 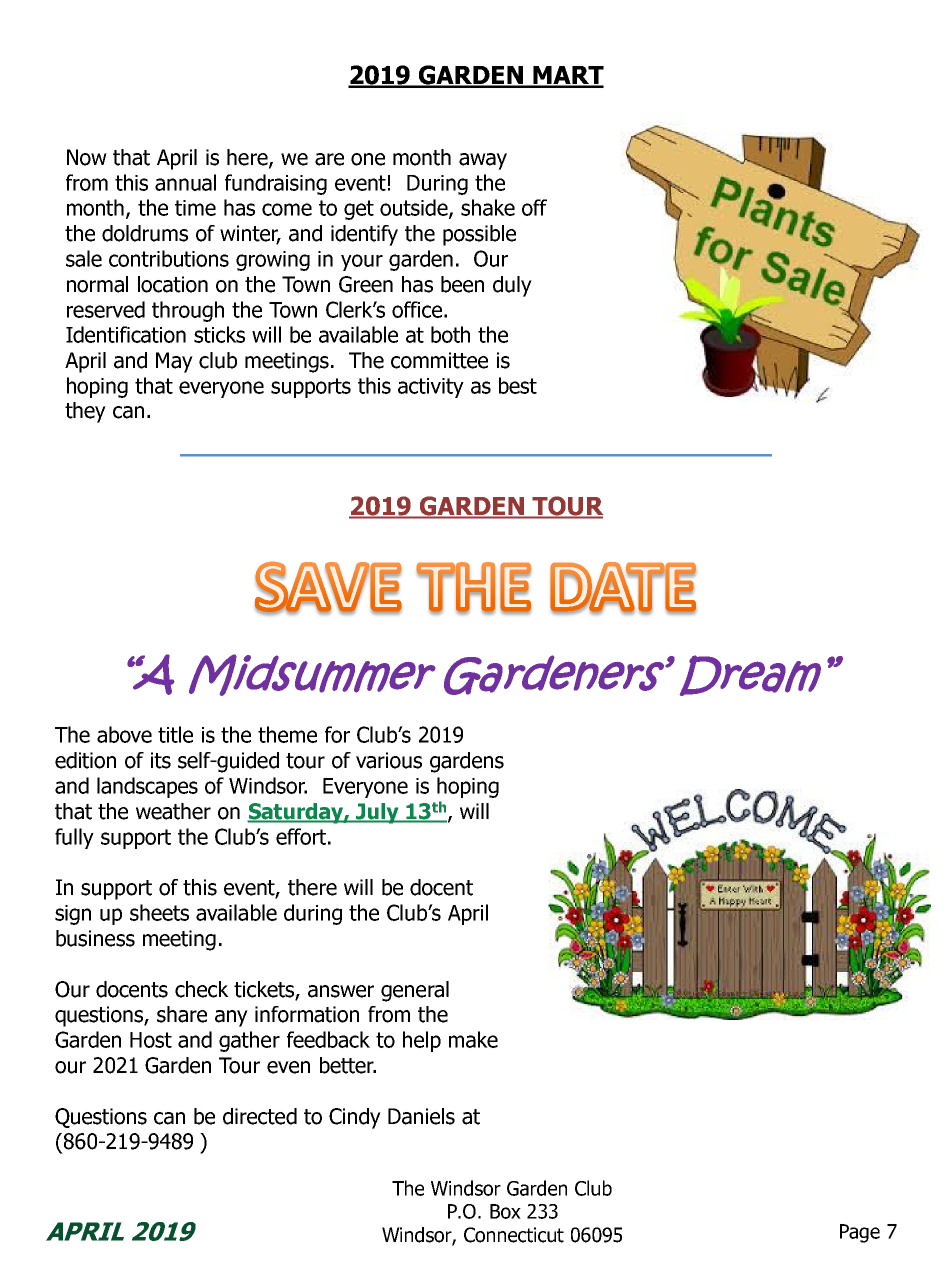 What do you see at coordinates (431, 388) in the screenshot?
I see `activity` at bounding box center [431, 388].
